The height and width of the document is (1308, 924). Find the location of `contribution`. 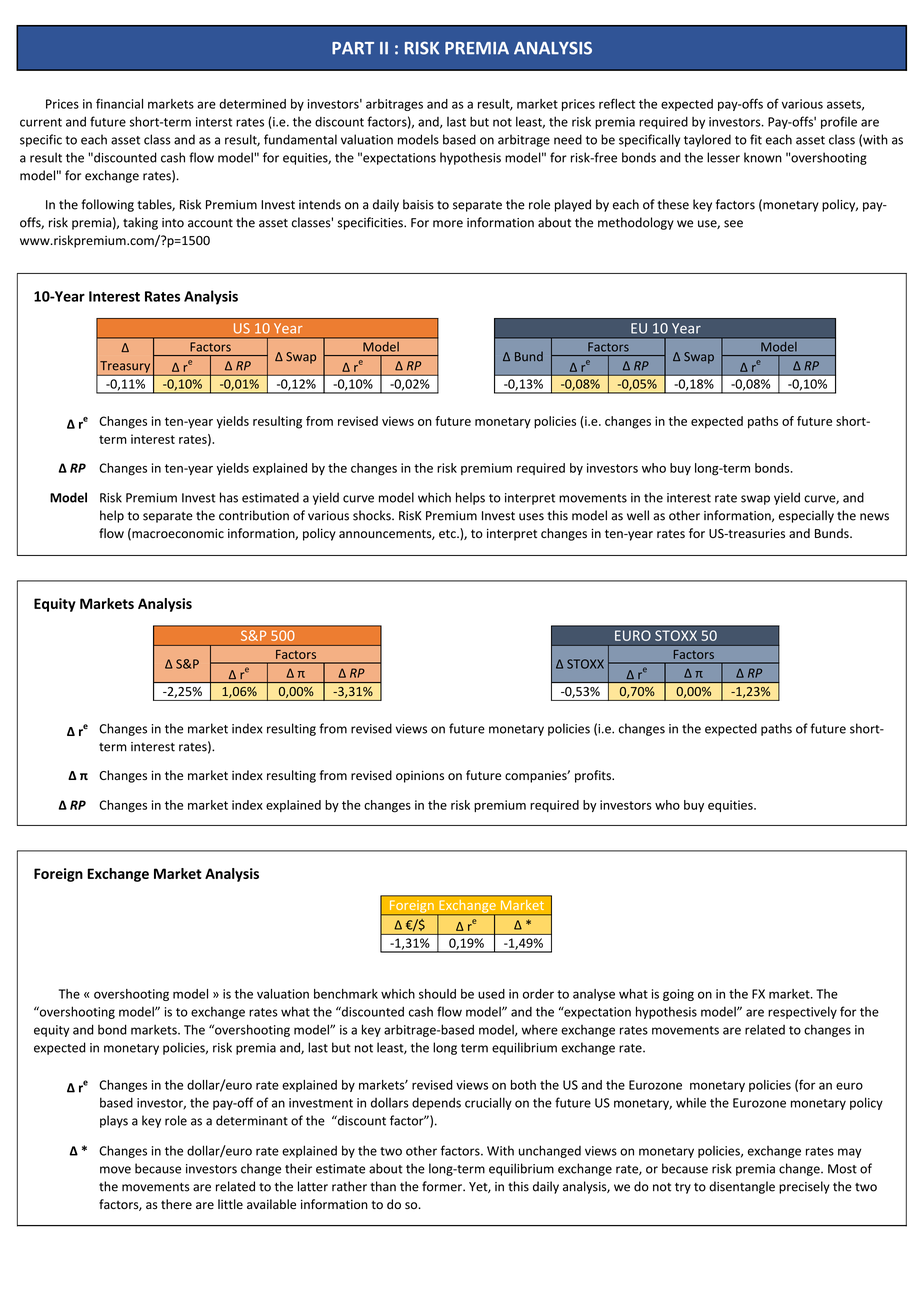

contribution is located at coordinates (254, 515).
